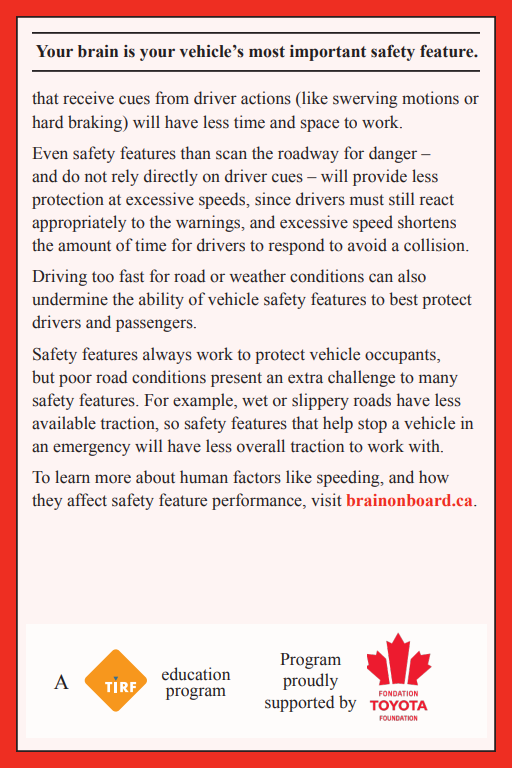 Image resolution: width=512 pixels, height=768 pixels. What do you see at coordinates (209, 223) in the screenshot?
I see `warnings` at bounding box center [209, 223].
